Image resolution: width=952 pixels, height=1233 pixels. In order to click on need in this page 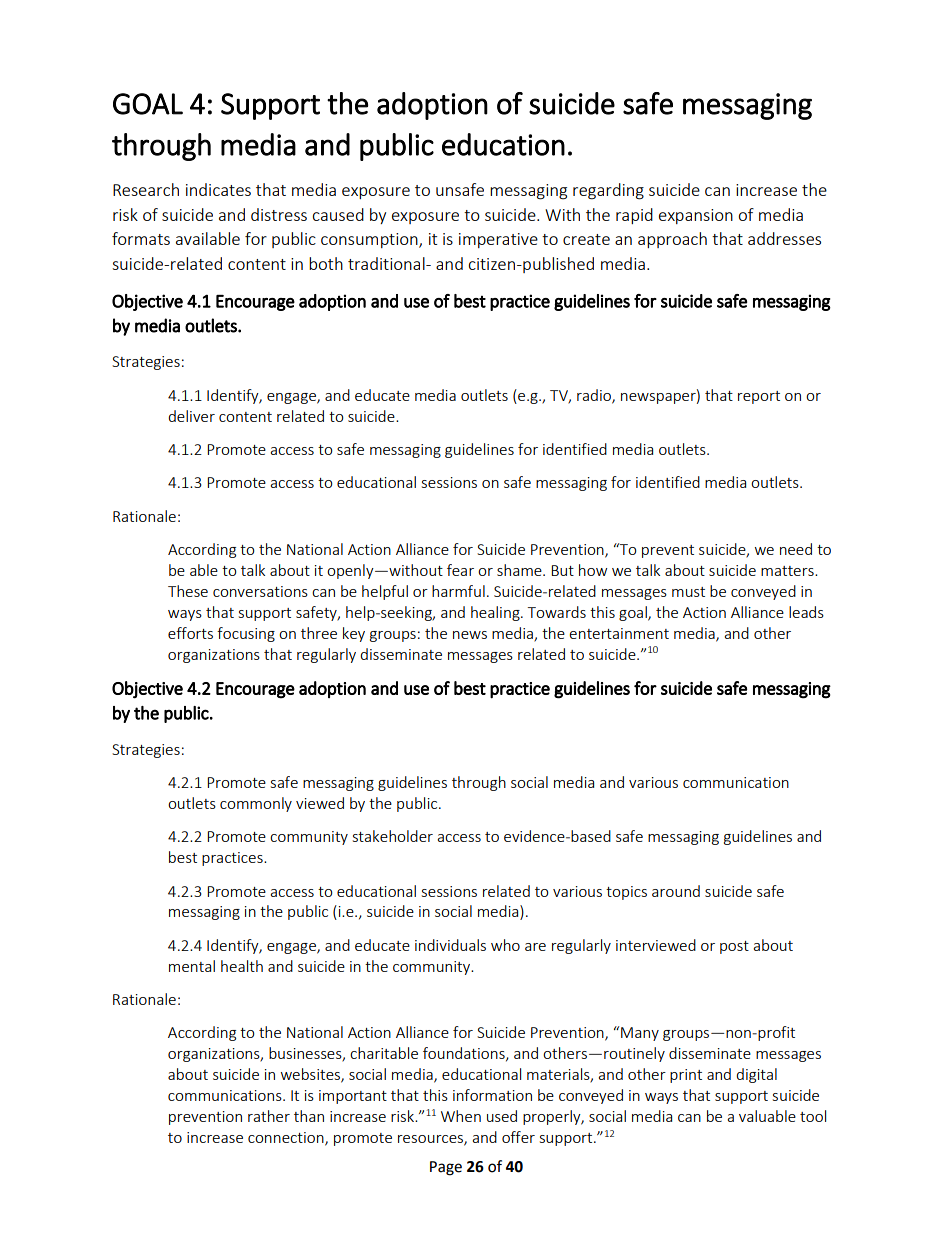, I will do `click(796, 549)`.
